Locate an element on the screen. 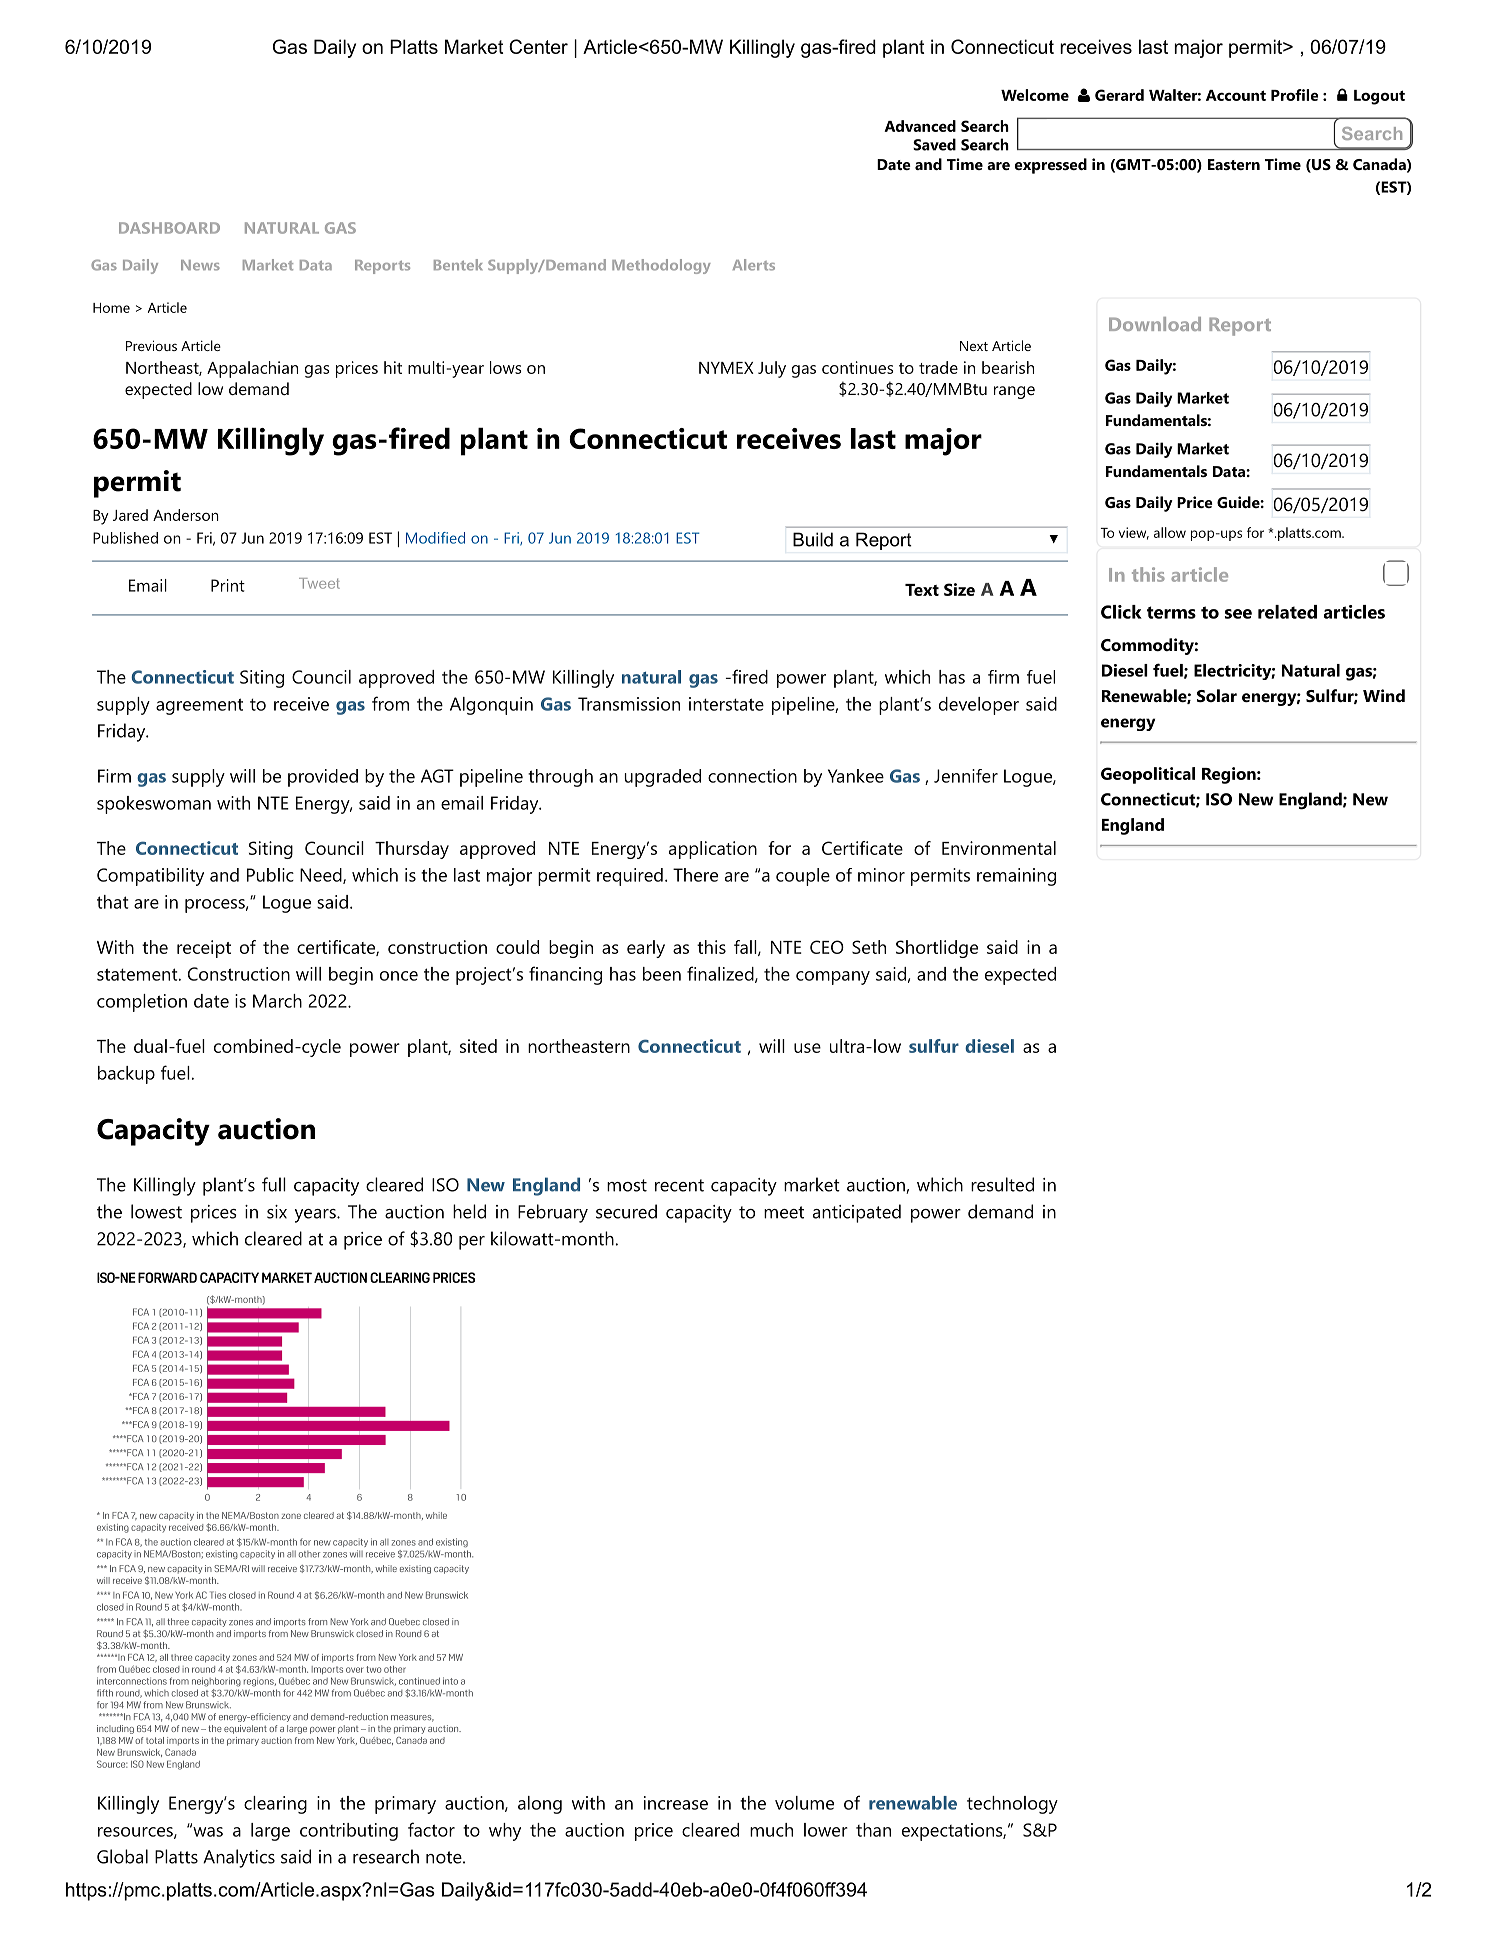 The width and height of the screenshot is (1497, 1938). six is located at coordinates (277, 1212).
